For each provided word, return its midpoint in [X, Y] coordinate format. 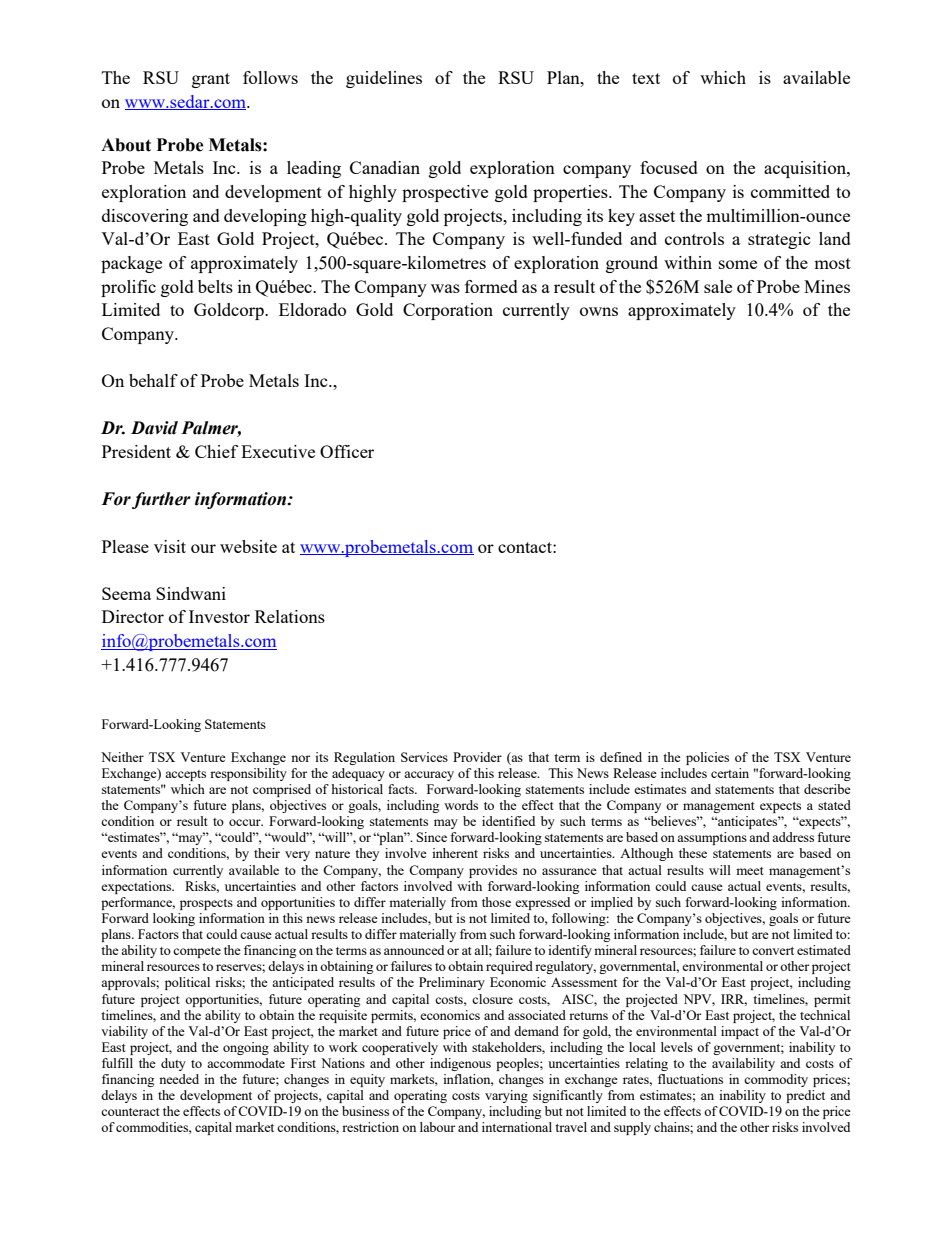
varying [506, 1096]
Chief [216, 451]
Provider [477, 757]
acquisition [806, 169]
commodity [776, 1080]
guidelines [384, 79]
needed [179, 1079]
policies [707, 758]
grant [211, 80]
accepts [185, 775]
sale [718, 286]
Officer [347, 451]
